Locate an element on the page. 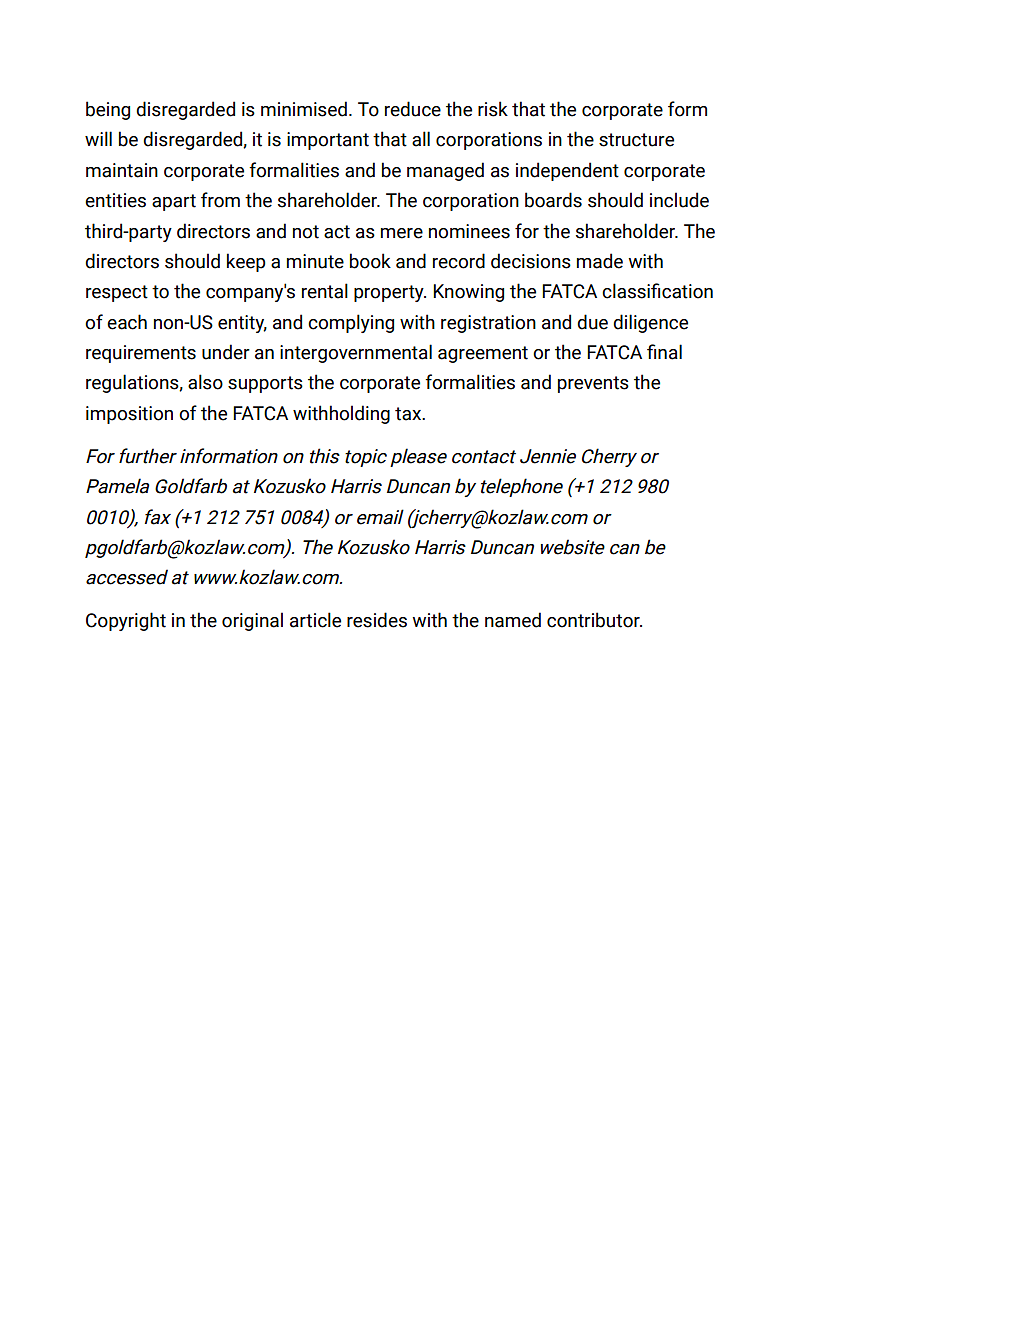  respect is located at coordinates (117, 293).
